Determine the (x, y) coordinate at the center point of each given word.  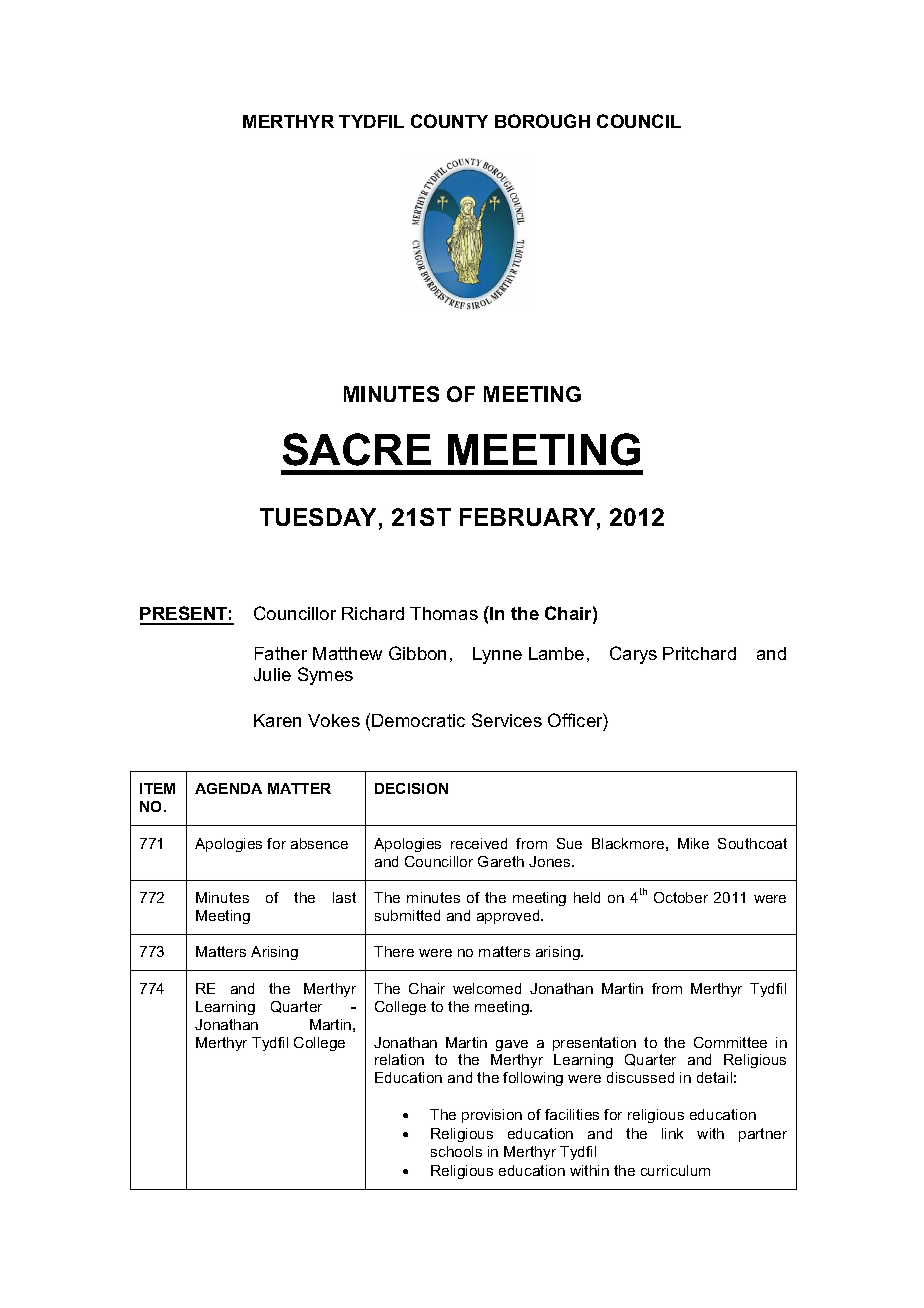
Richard (373, 613)
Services (507, 720)
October (681, 897)
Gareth (501, 861)
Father (281, 653)
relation (399, 1059)
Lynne (497, 655)
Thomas (444, 613)
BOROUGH (542, 121)
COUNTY (449, 121)
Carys (633, 655)
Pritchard (699, 653)
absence (319, 843)
